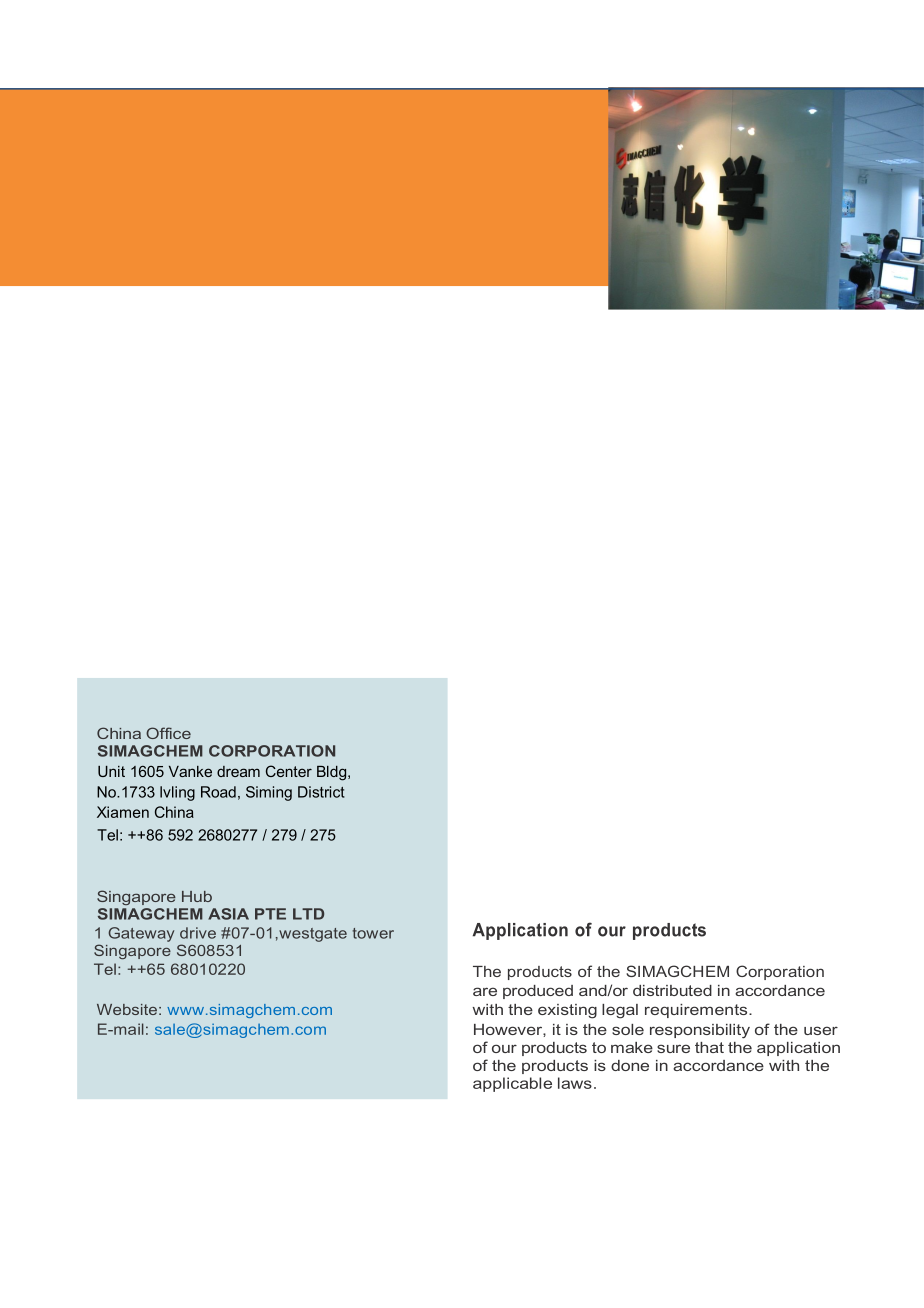  Describe the element at coordinates (321, 792) in the document. I see `District` at that location.
